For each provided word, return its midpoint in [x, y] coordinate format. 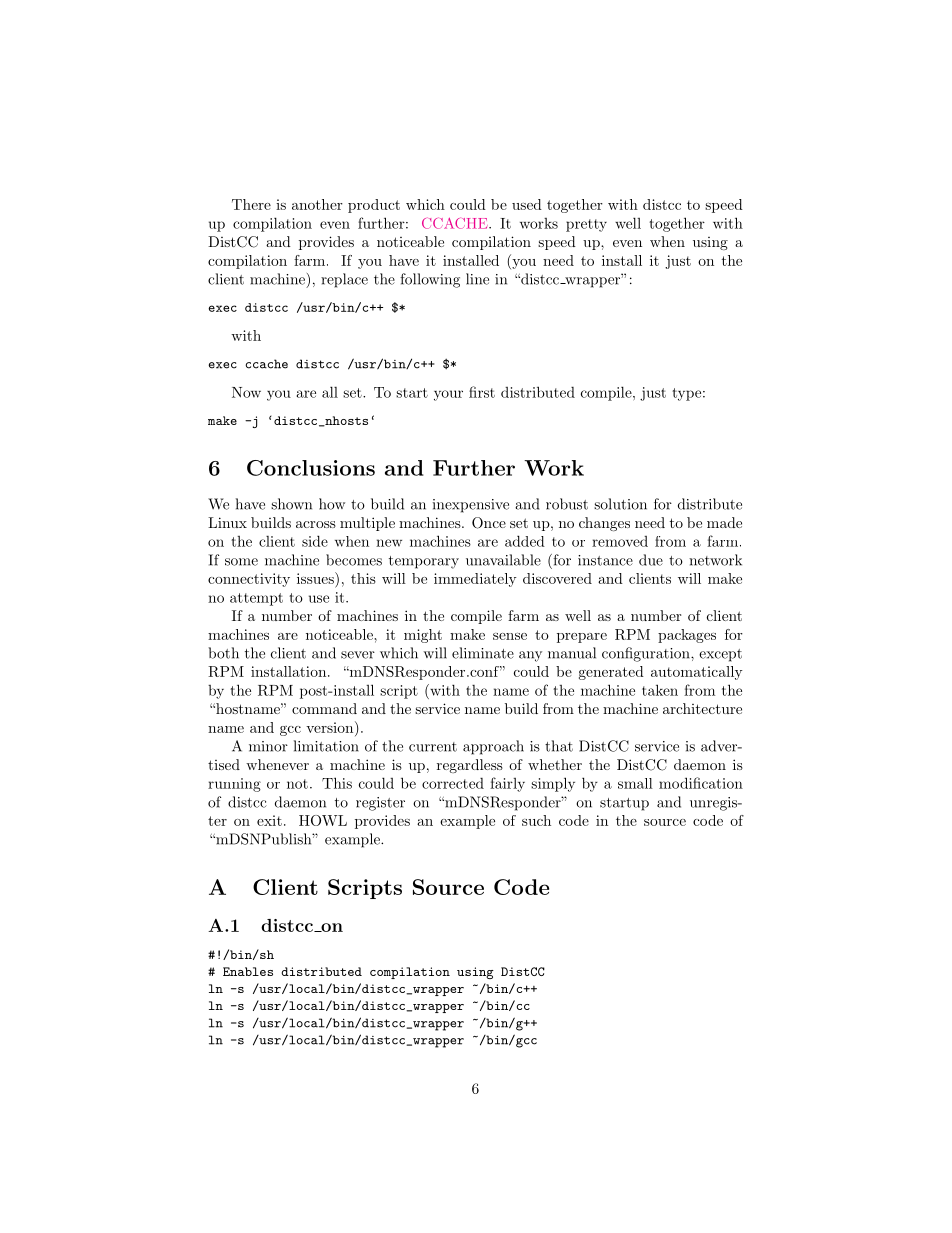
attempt [256, 599]
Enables [248, 971]
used [527, 204]
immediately [475, 580]
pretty [586, 225]
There [251, 204]
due [651, 560]
